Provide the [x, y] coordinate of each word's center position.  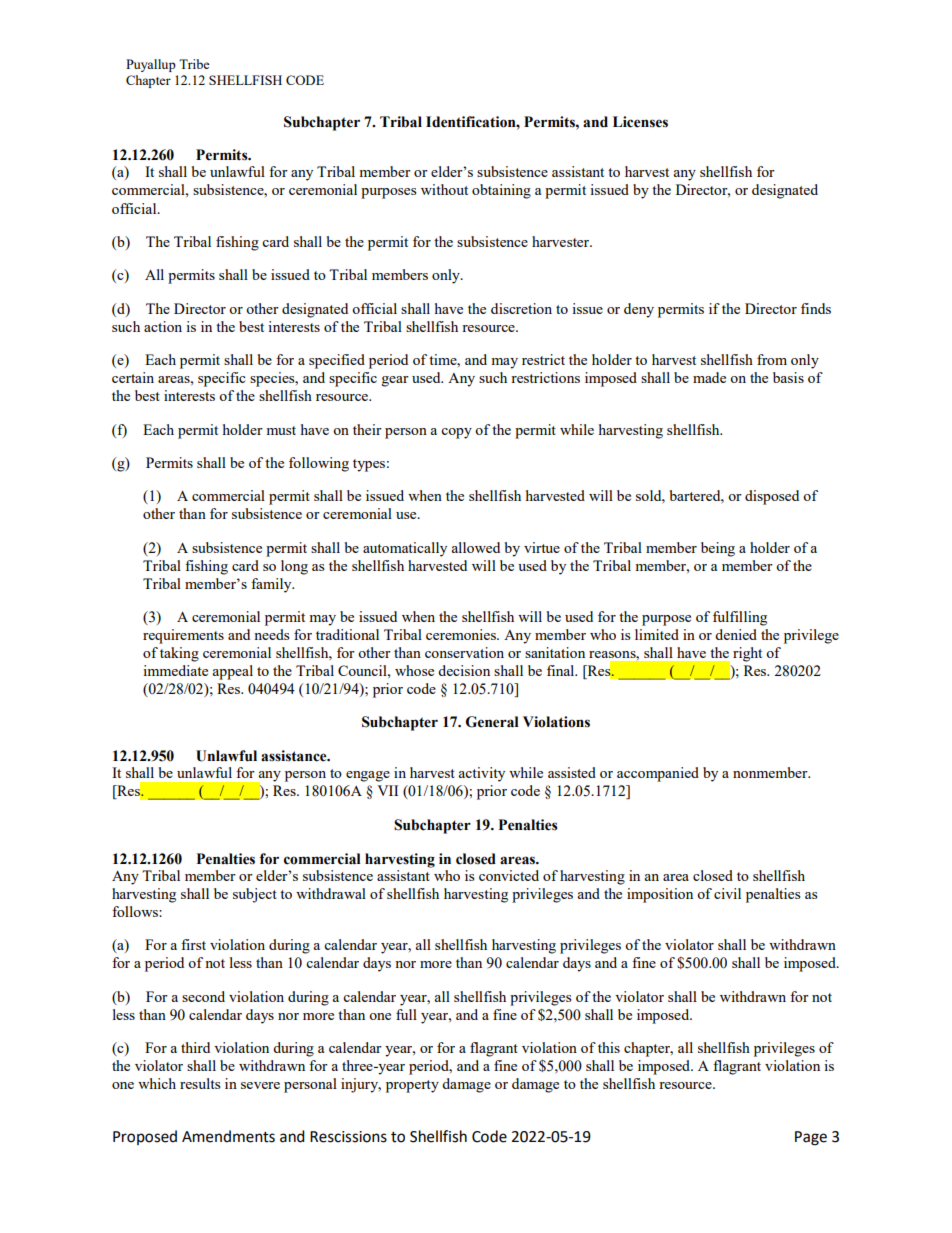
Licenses [640, 122]
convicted [509, 875]
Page [811, 1138]
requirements [183, 636]
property [412, 1086]
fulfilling [740, 618]
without [444, 189]
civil [727, 893]
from [772, 359]
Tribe [194, 64]
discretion [521, 308]
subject [255, 895]
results [200, 1083]
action [163, 326]
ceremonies [462, 634]
